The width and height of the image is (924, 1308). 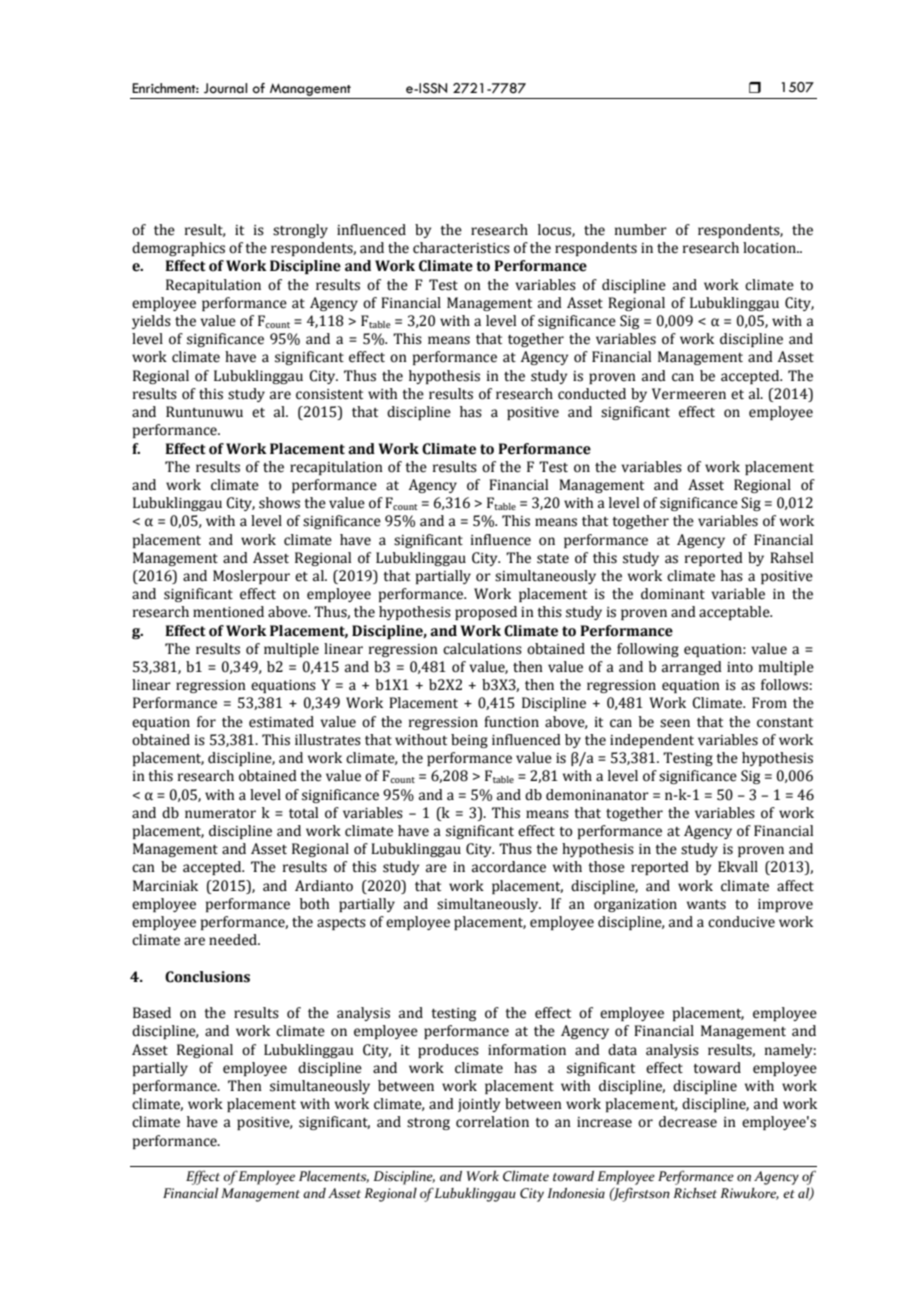 What do you see at coordinates (152, 1013) in the image?
I see `Based` at bounding box center [152, 1013].
